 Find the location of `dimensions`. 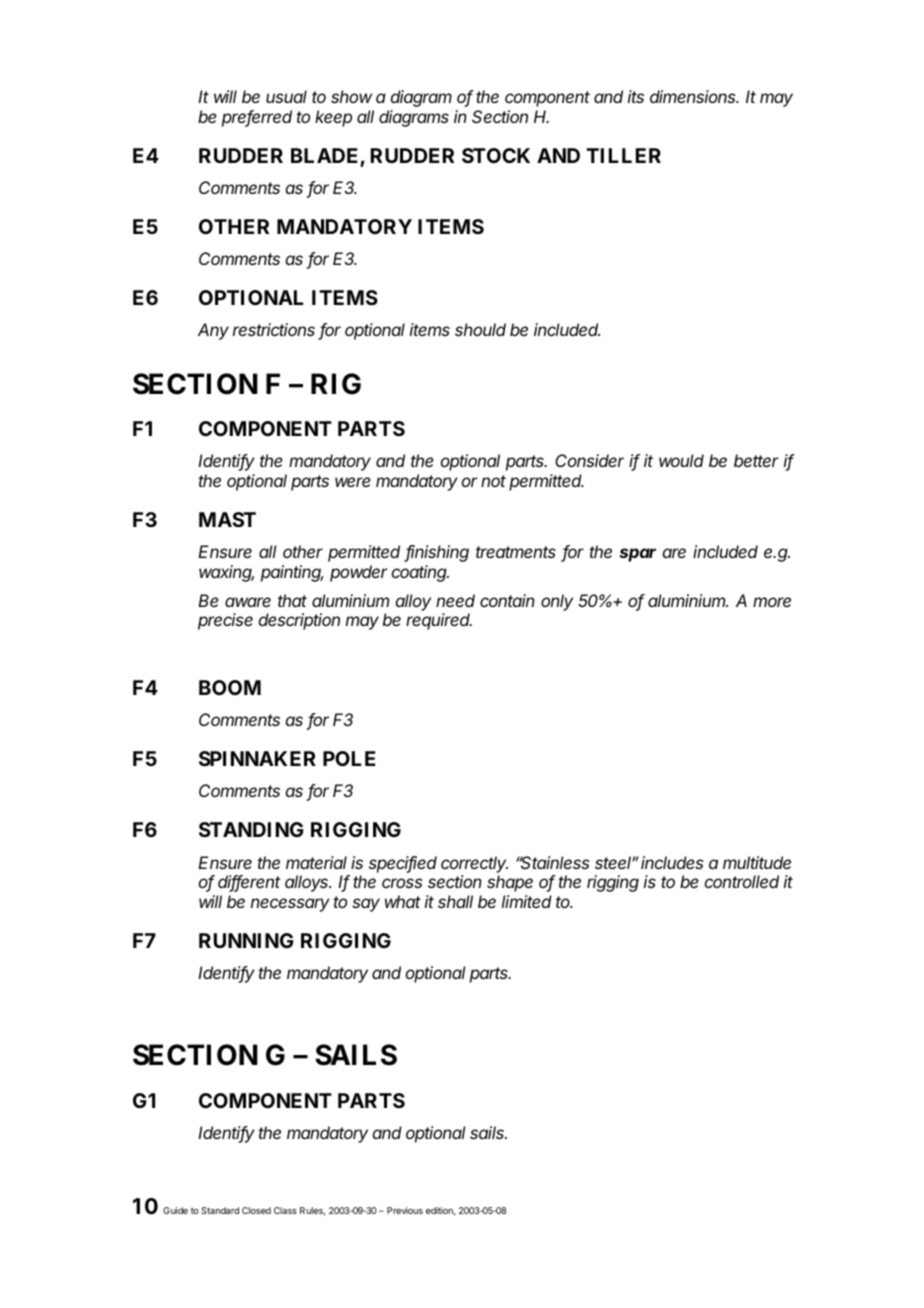

dimensions is located at coordinates (694, 96).
